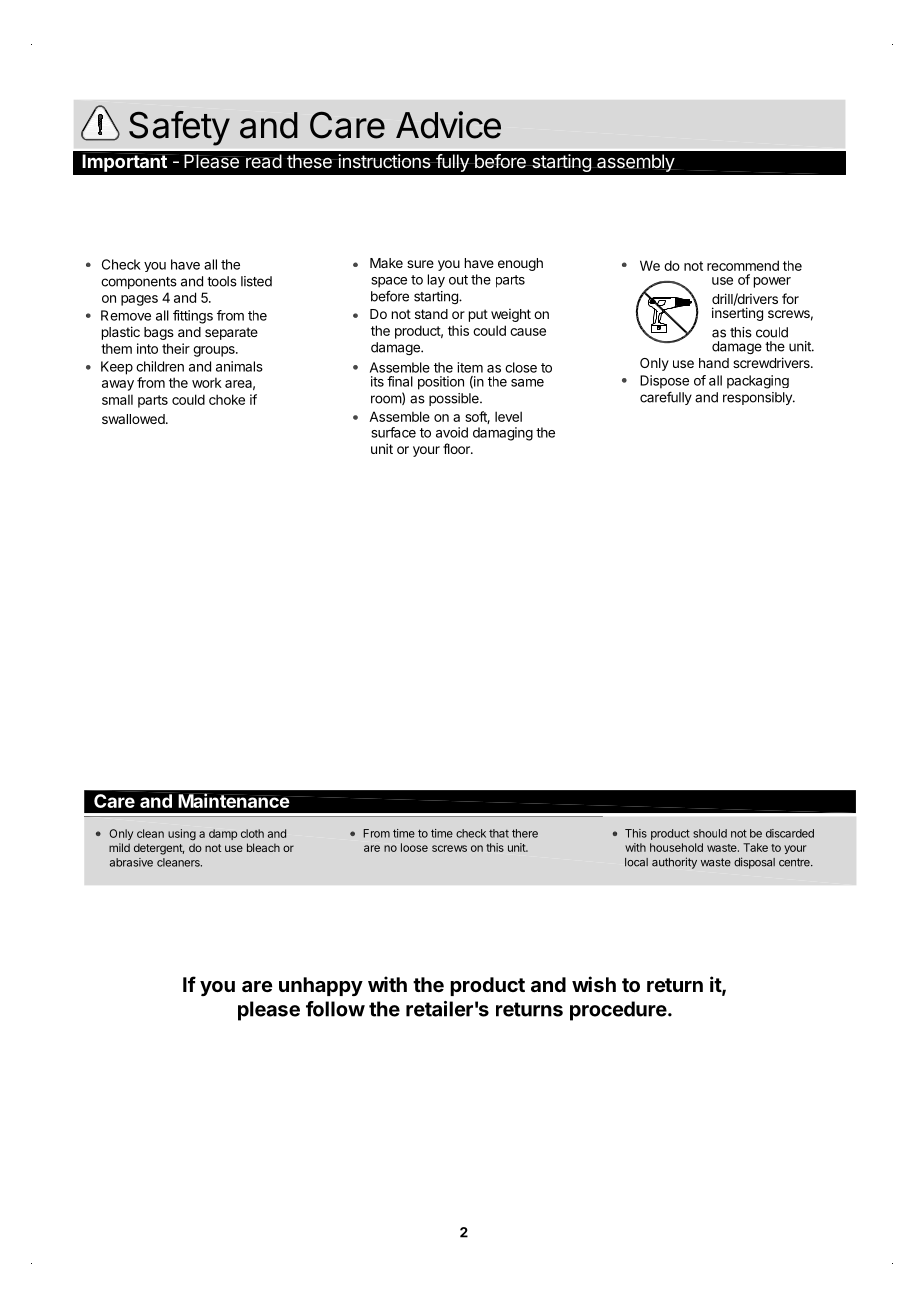 The image size is (924, 1308). What do you see at coordinates (227, 399) in the page?
I see `choke` at bounding box center [227, 399].
